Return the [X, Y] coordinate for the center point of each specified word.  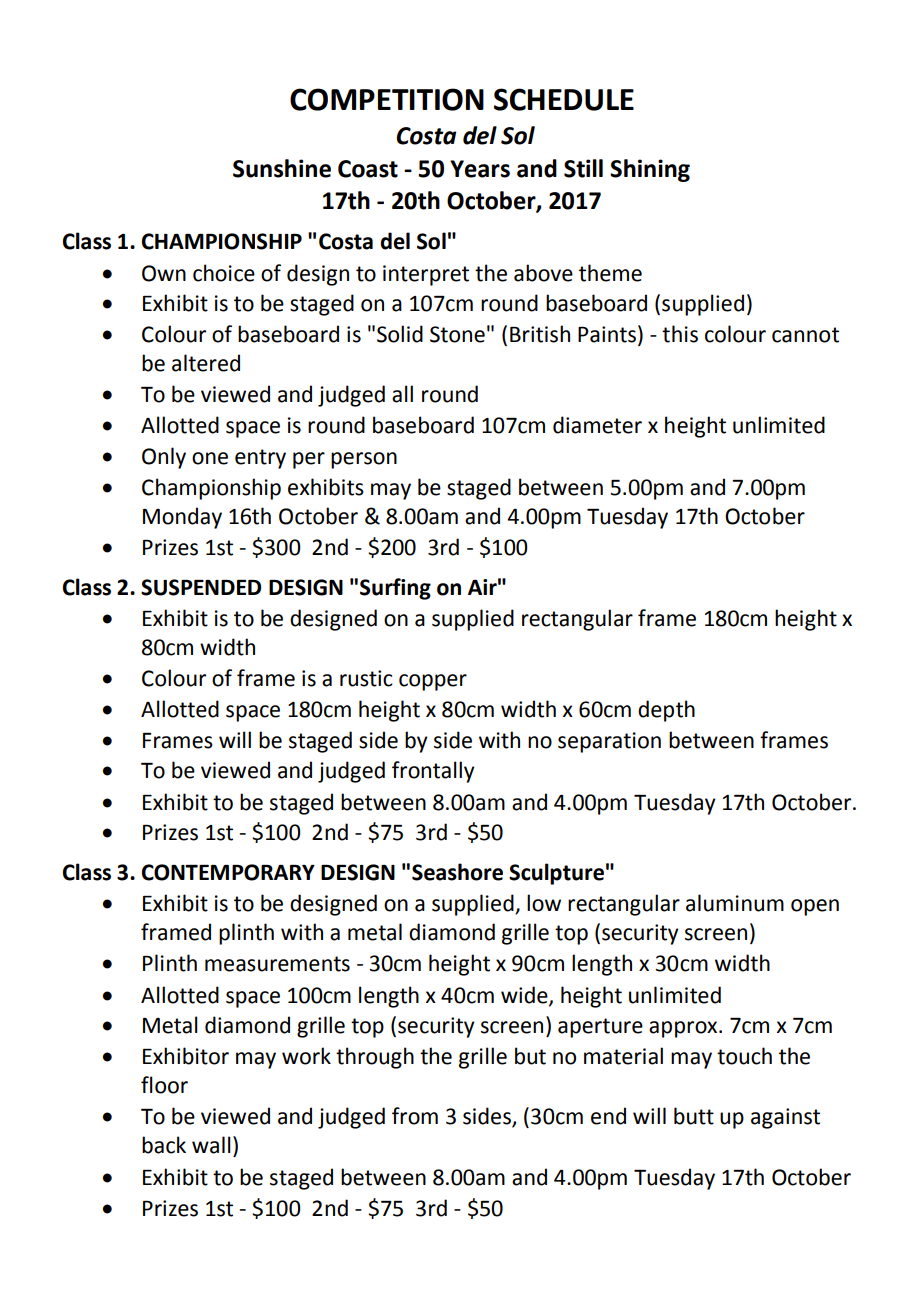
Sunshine [282, 168]
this [680, 334]
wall [211, 1145]
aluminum [735, 903]
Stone [457, 334]
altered [206, 363]
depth [666, 711]
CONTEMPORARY [228, 872]
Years [480, 169]
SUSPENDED [201, 587]
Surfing [395, 589]
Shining [650, 170]
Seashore [457, 872]
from [415, 1116]
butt [694, 1116]
